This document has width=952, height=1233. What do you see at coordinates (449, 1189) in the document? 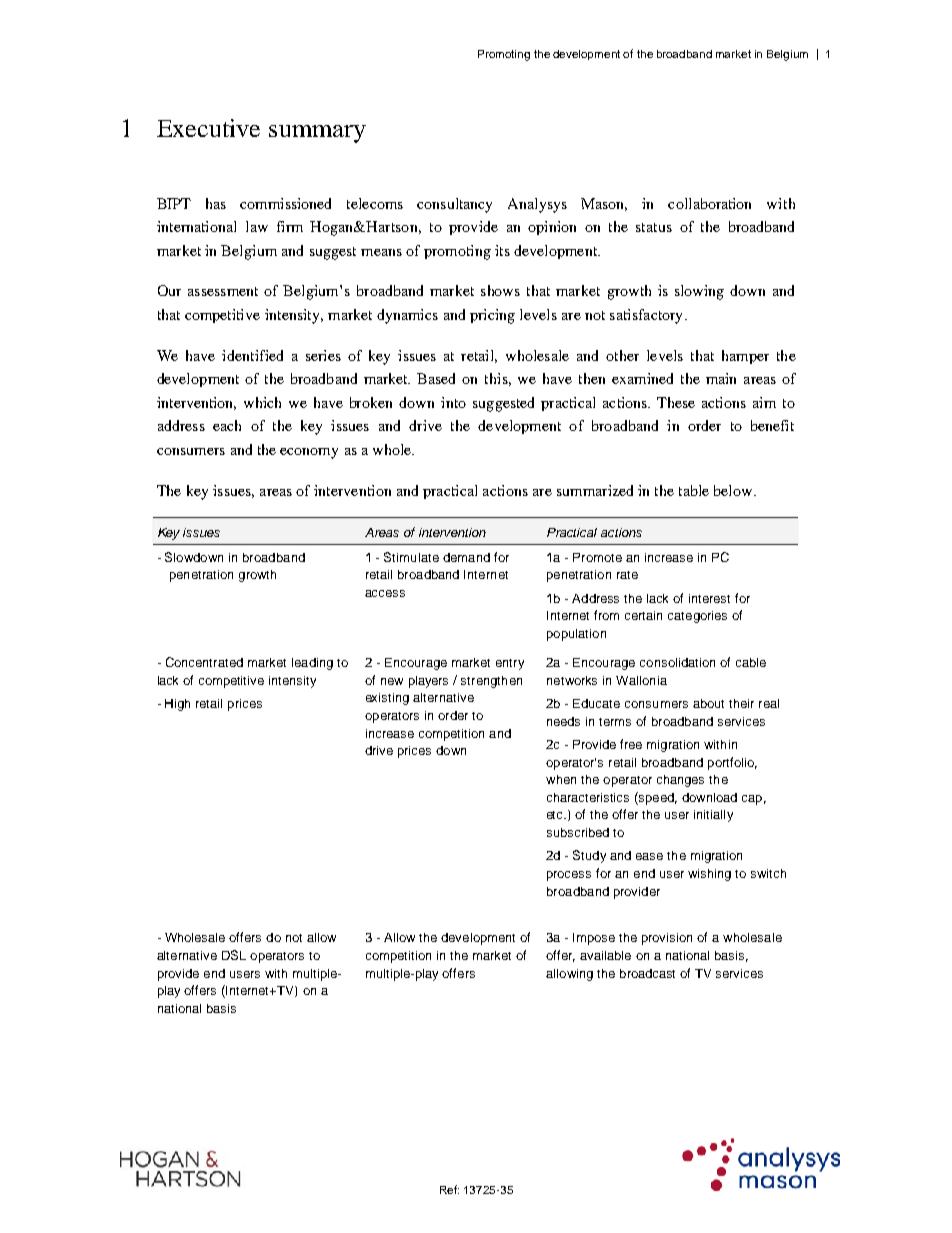
I see `Ref` at bounding box center [449, 1189].
